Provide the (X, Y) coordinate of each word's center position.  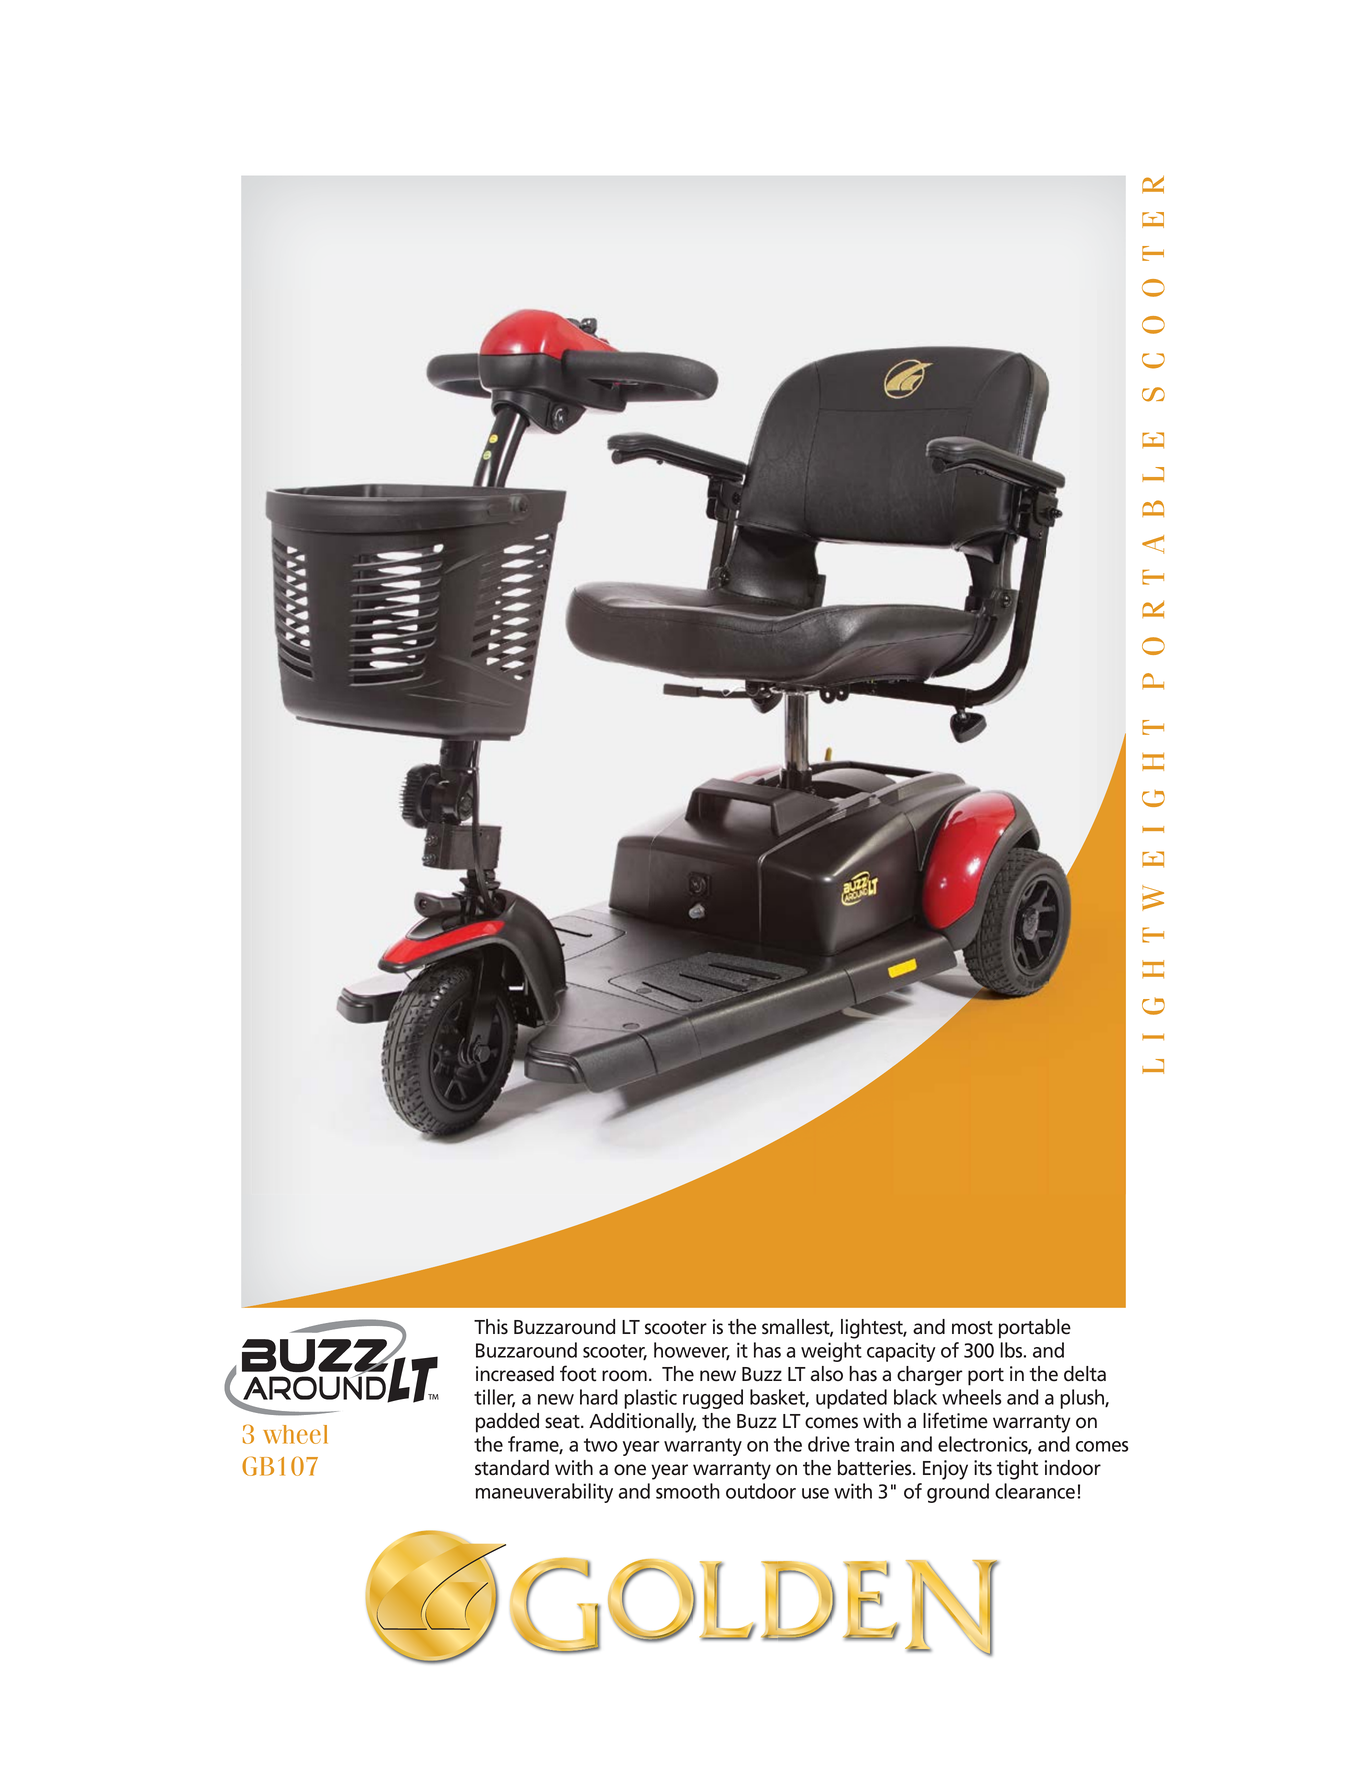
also (826, 1374)
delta (1085, 1374)
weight (831, 1352)
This (491, 1327)
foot (578, 1373)
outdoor (761, 1491)
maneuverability (544, 1493)
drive (829, 1444)
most (972, 1328)
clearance (1035, 1491)
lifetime (955, 1420)
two (601, 1445)
